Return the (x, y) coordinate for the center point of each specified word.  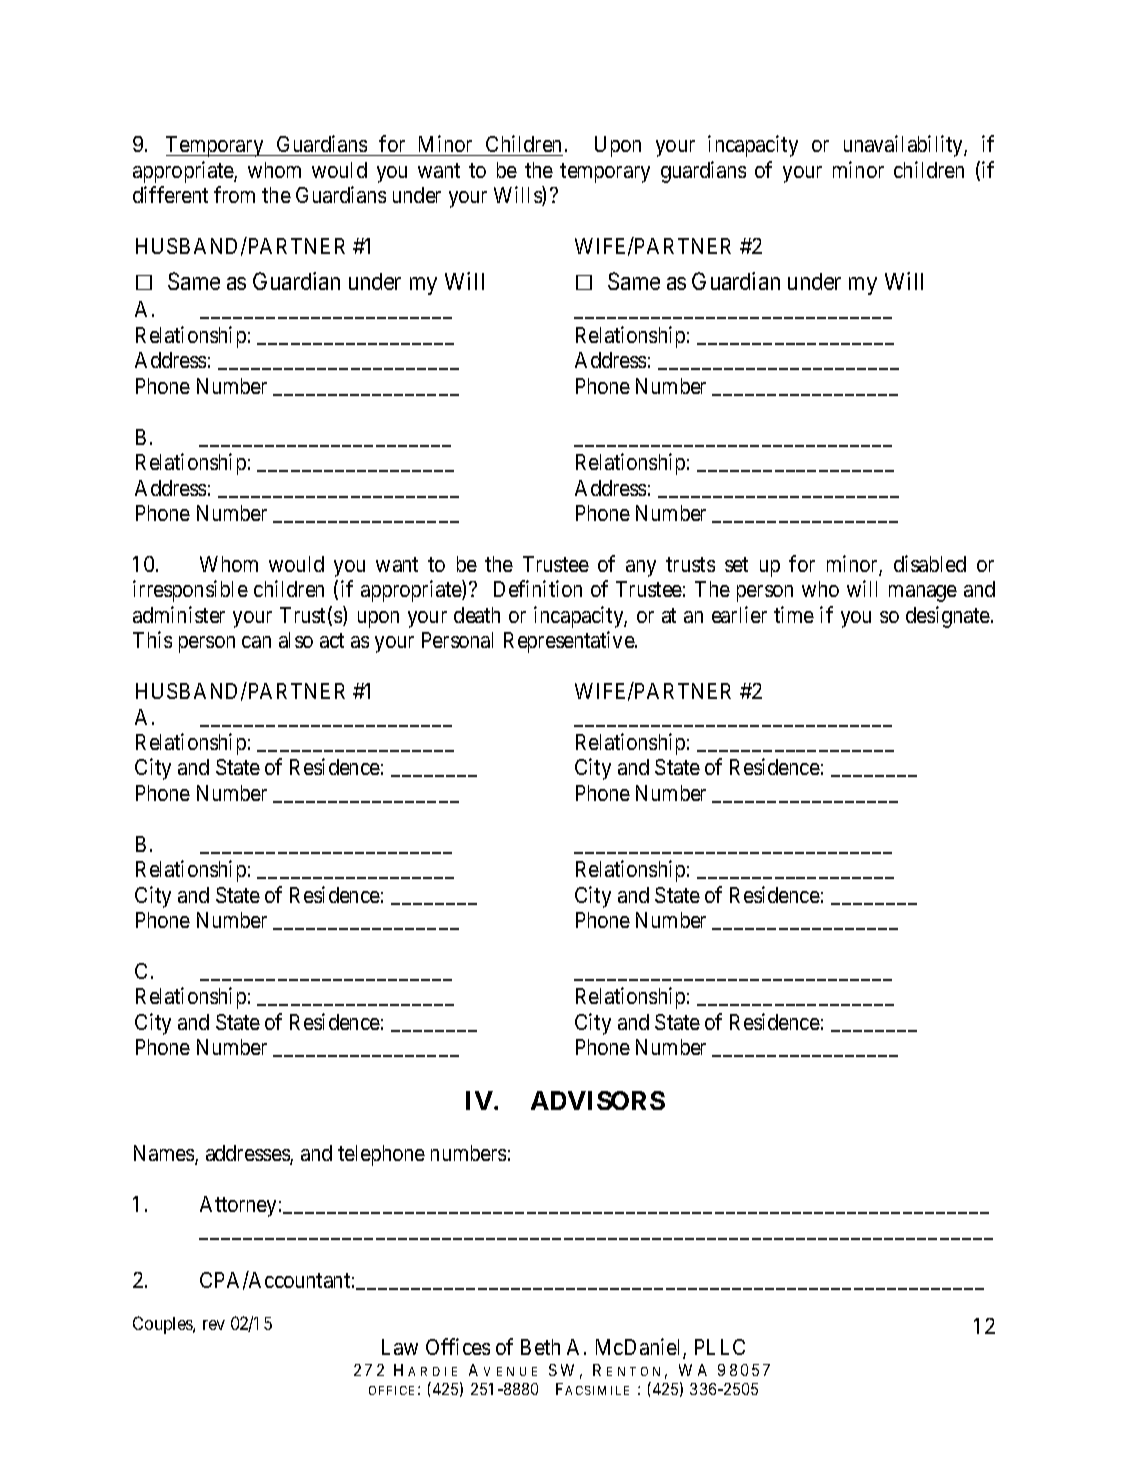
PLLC (720, 1347)
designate (948, 617)
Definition (538, 588)
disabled (930, 563)
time (794, 614)
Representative (570, 642)
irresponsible (190, 591)
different (170, 194)
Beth (540, 1347)
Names (165, 1154)
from (234, 194)
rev (214, 1325)
